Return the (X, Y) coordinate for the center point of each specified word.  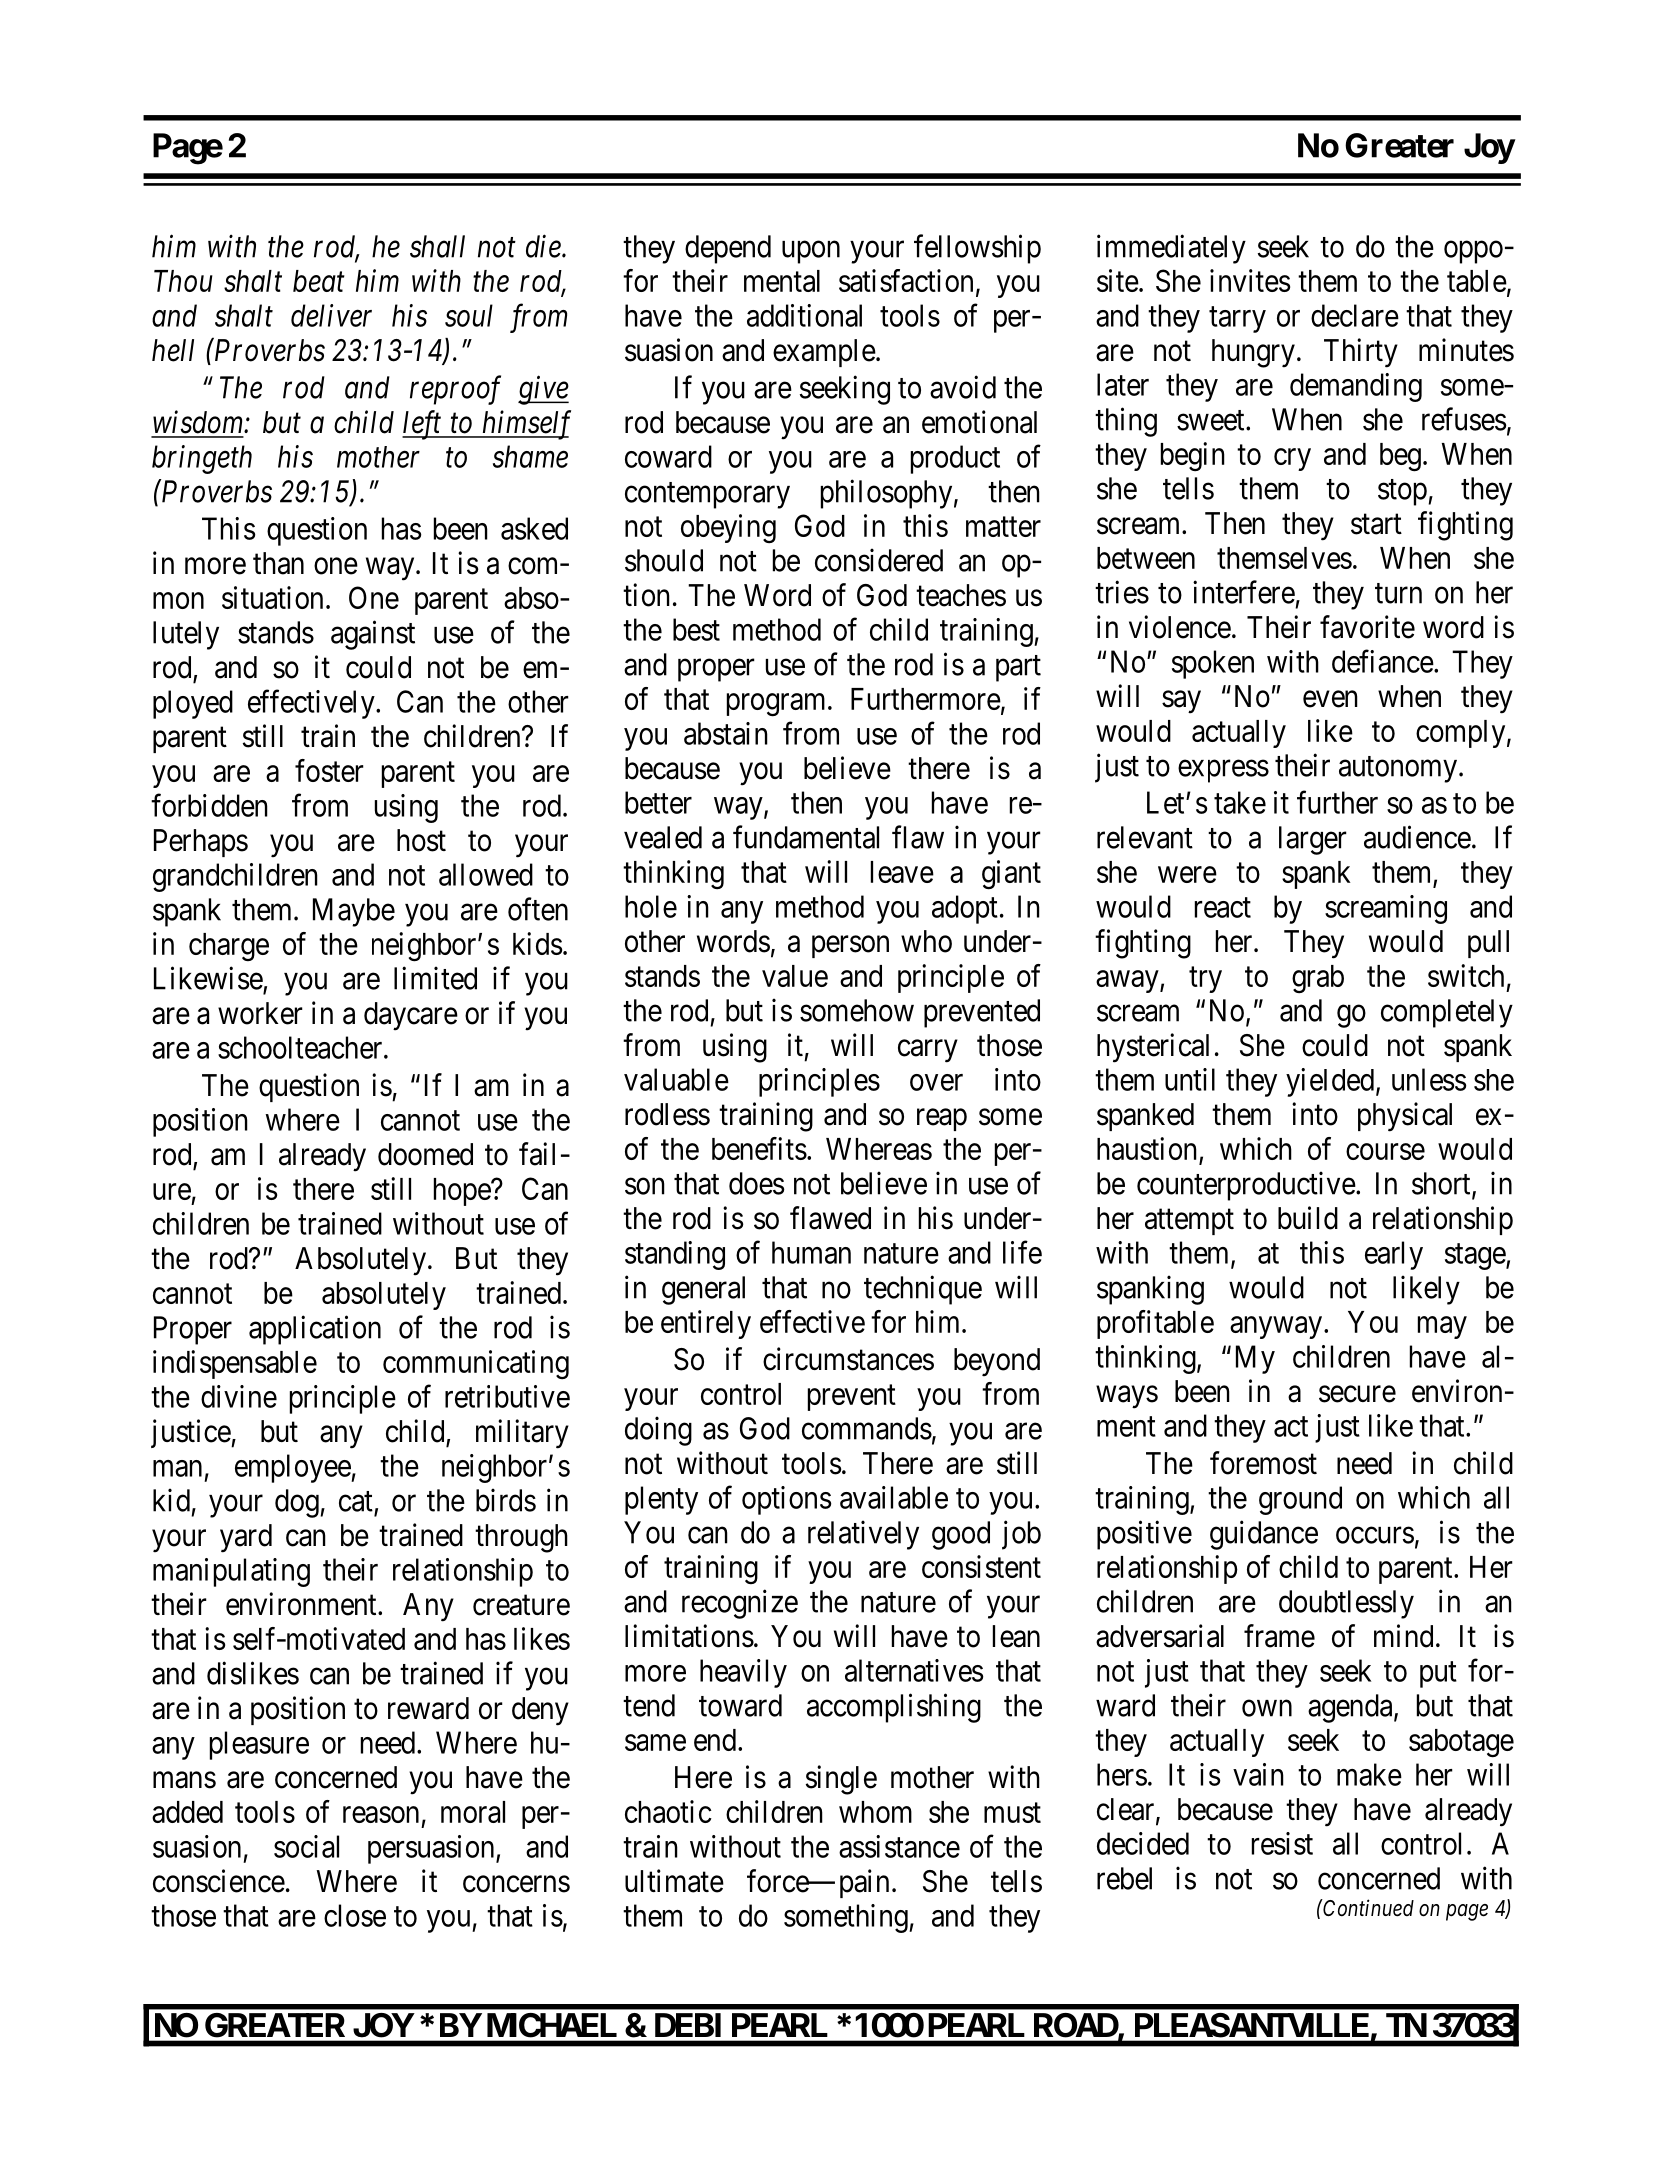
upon (811, 252)
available (894, 1497)
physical (1405, 1117)
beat (319, 281)
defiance (1383, 661)
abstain (726, 733)
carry (928, 1051)
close (355, 1915)
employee (293, 1468)
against (373, 635)
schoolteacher (301, 1047)
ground (1300, 1500)
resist (1282, 1843)
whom (875, 1812)
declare (1355, 315)
